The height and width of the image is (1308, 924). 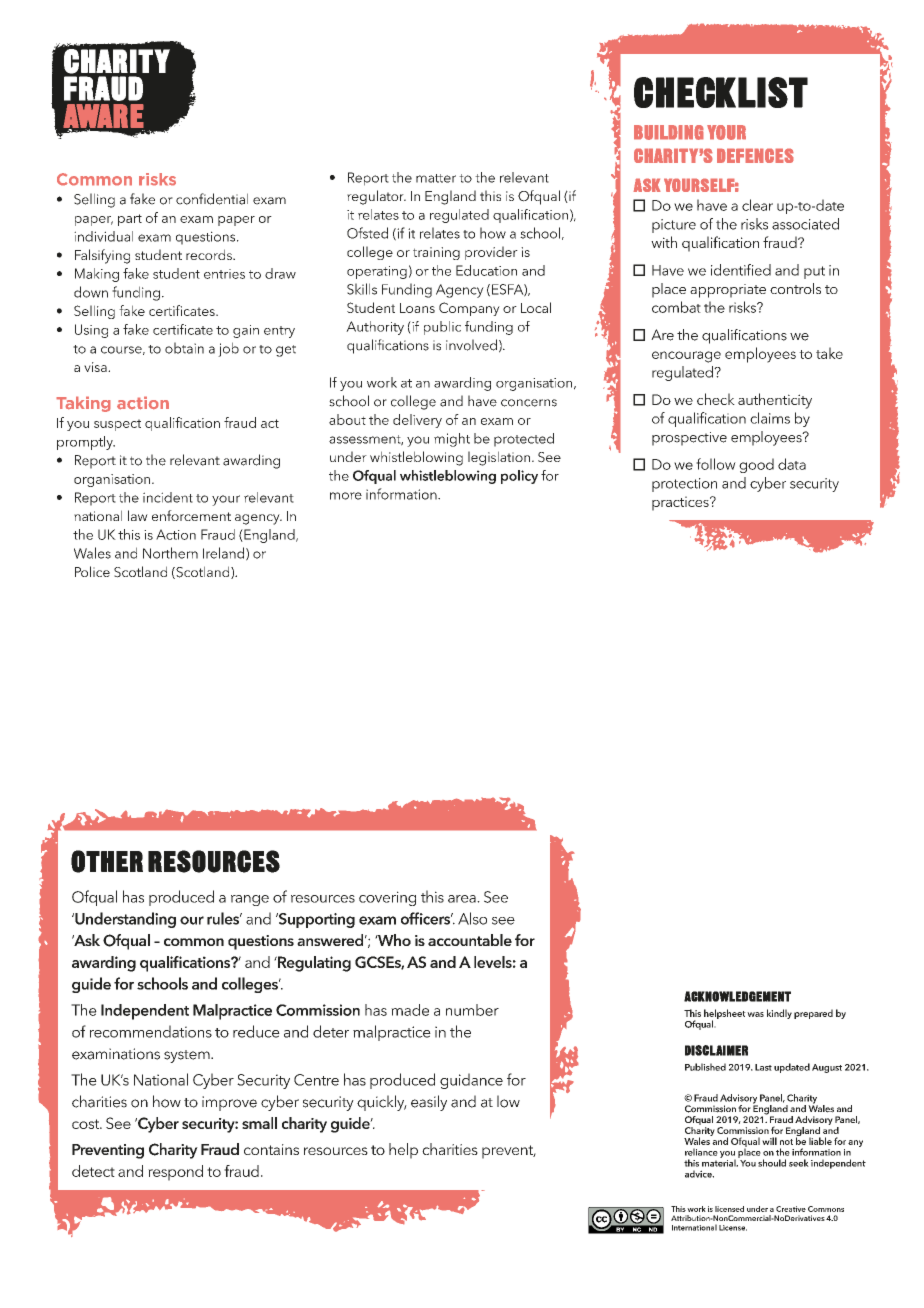 I want to click on DEFENCES, so click(x=755, y=155).
